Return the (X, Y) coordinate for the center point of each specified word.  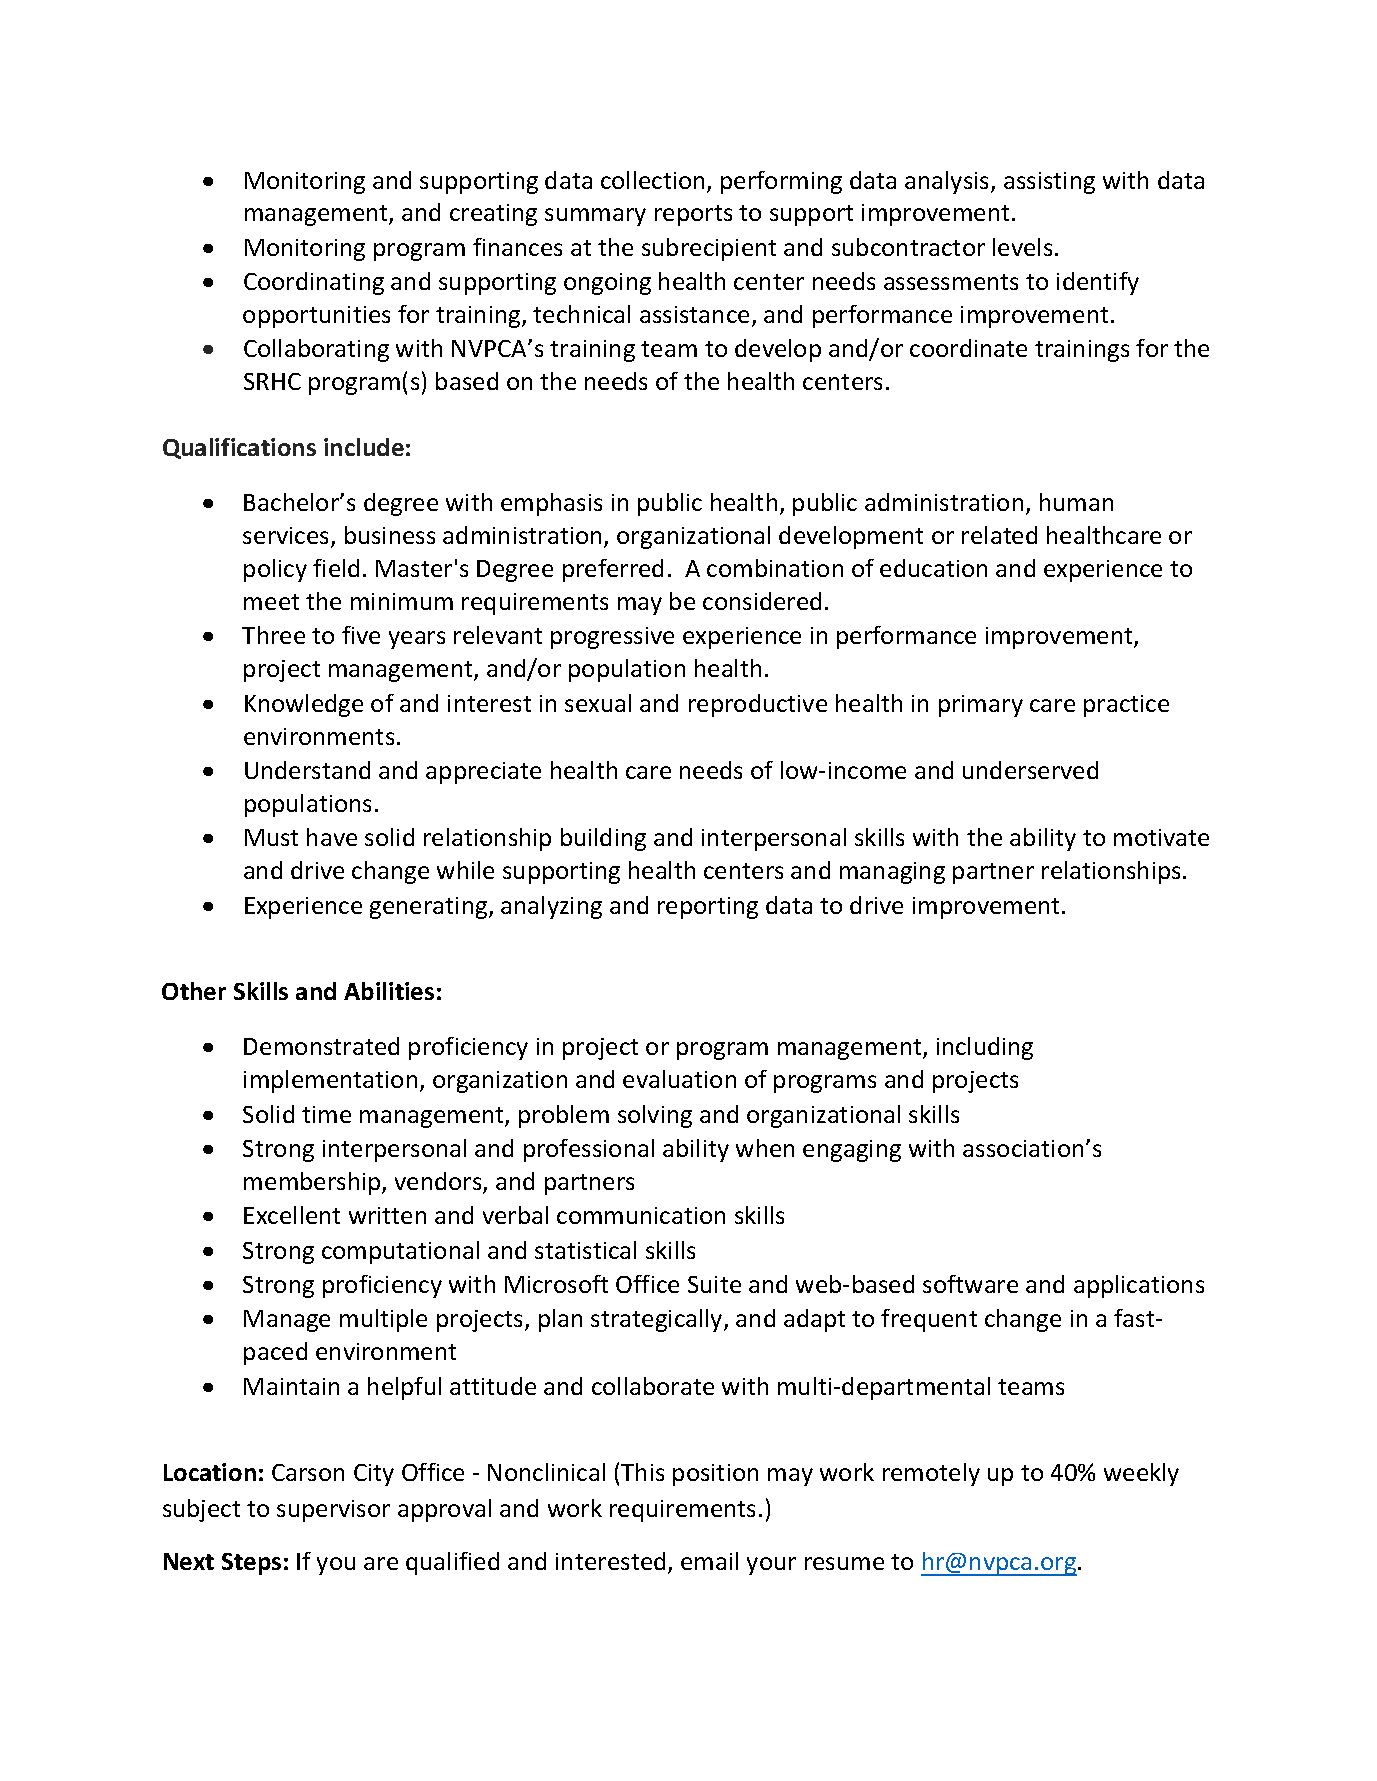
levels (1022, 247)
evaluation (679, 1079)
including (985, 1048)
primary (981, 706)
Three (273, 635)
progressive (612, 638)
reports (693, 215)
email (709, 1561)
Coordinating (314, 283)
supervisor (333, 1511)
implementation (330, 1081)
